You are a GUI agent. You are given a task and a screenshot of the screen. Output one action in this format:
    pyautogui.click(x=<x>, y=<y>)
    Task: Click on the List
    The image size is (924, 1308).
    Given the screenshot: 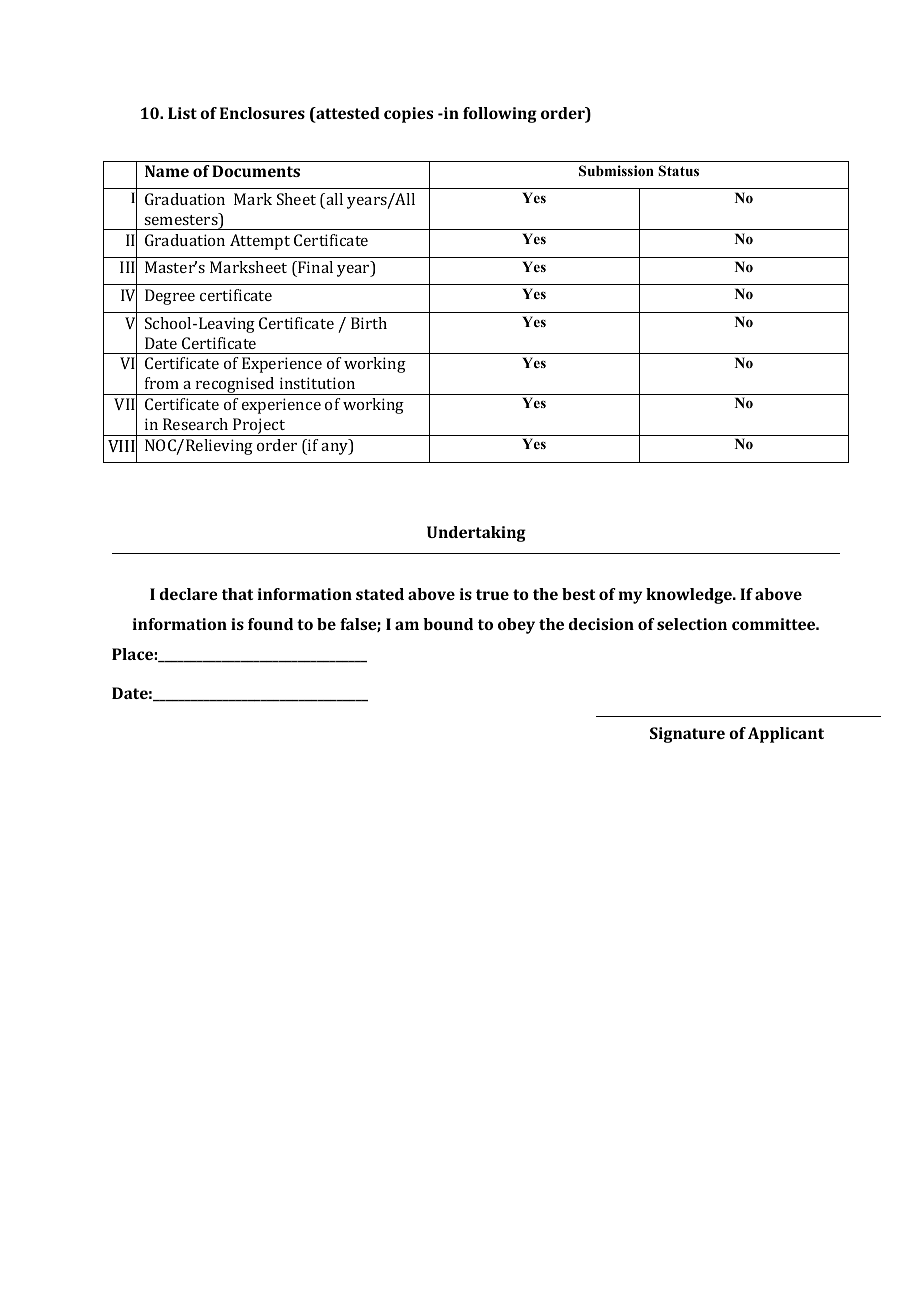 What is the action you would take?
    pyautogui.click(x=182, y=113)
